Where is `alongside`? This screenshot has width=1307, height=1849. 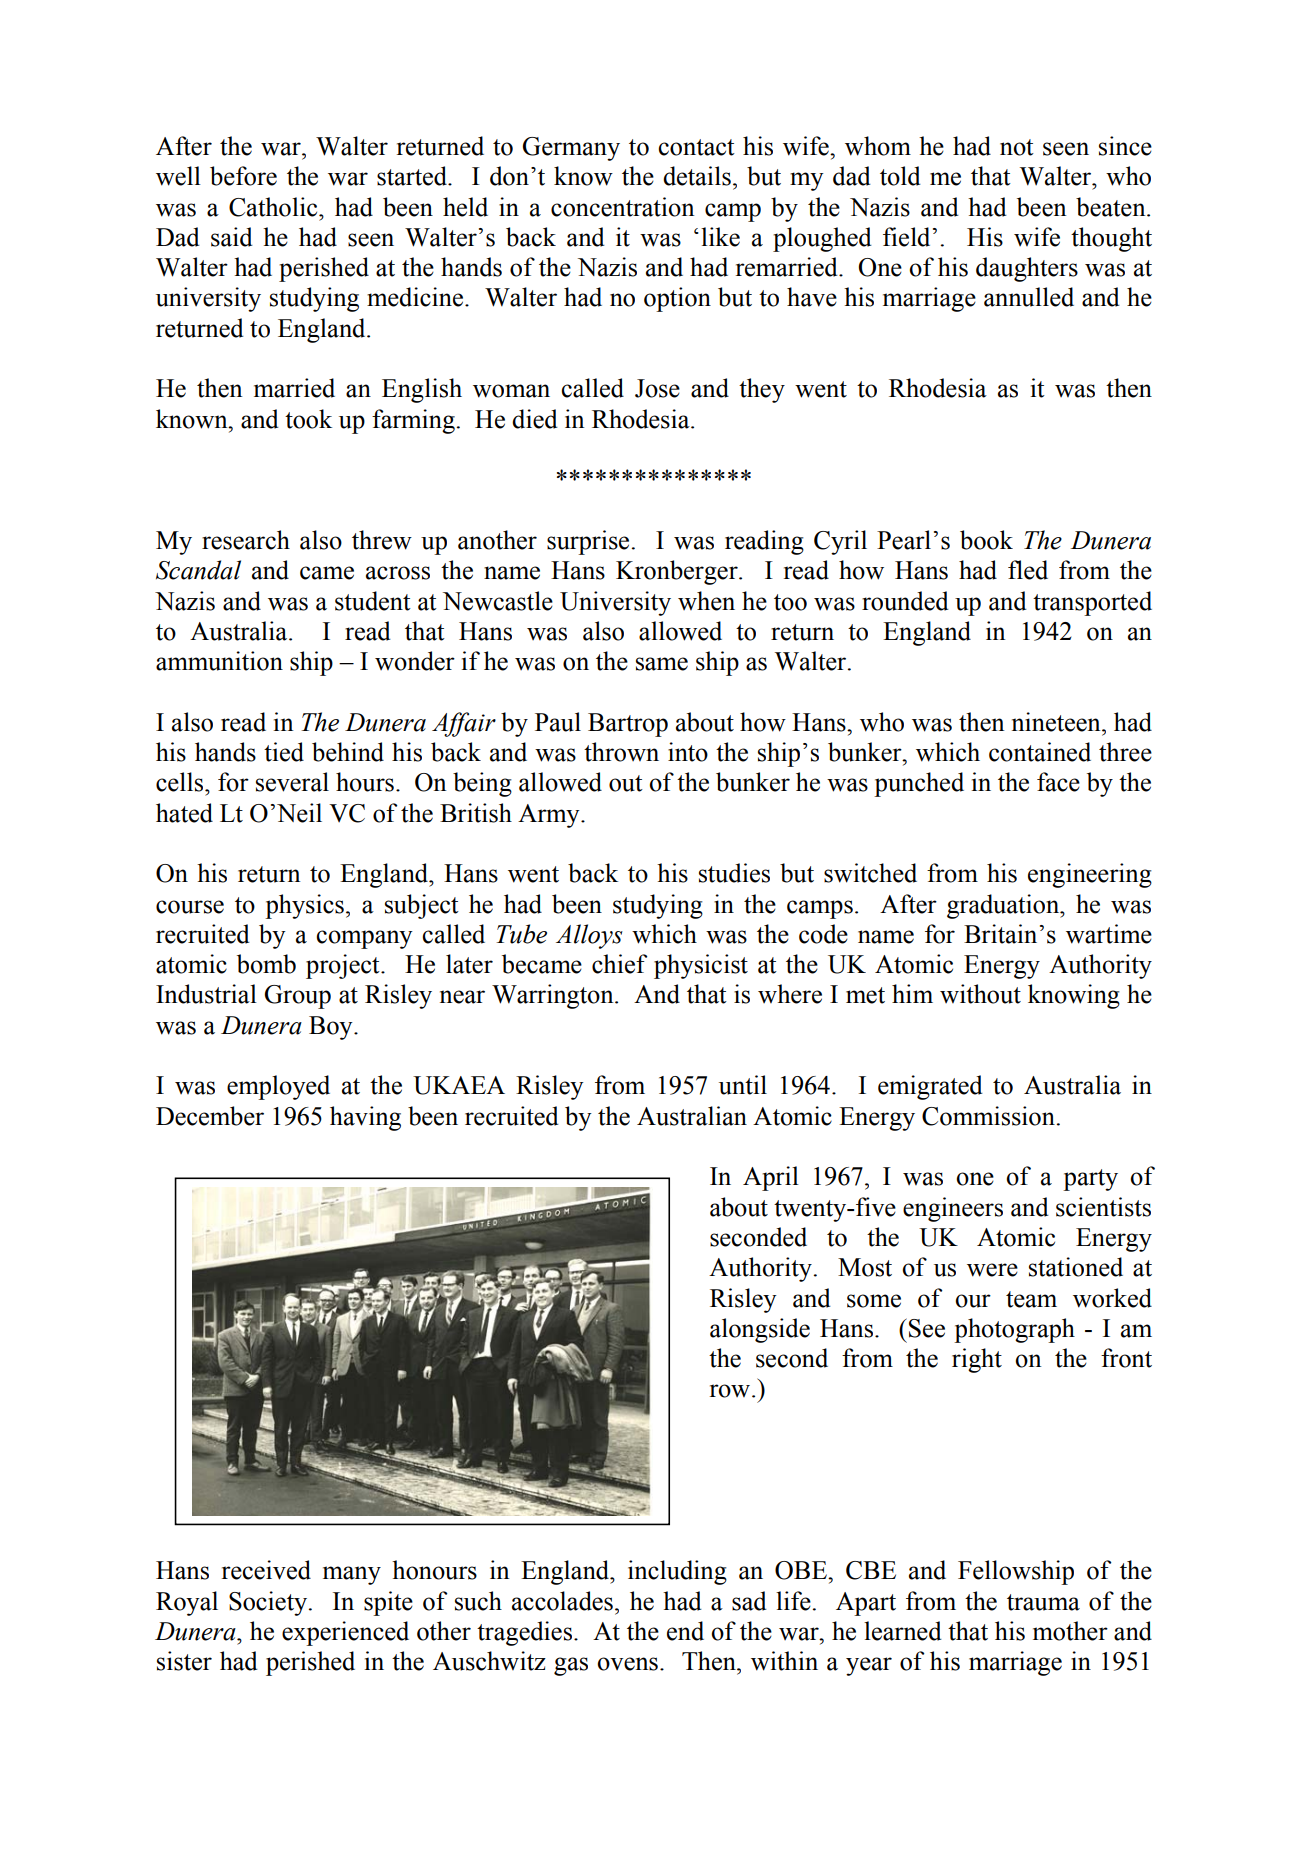
alongside is located at coordinates (760, 1330).
